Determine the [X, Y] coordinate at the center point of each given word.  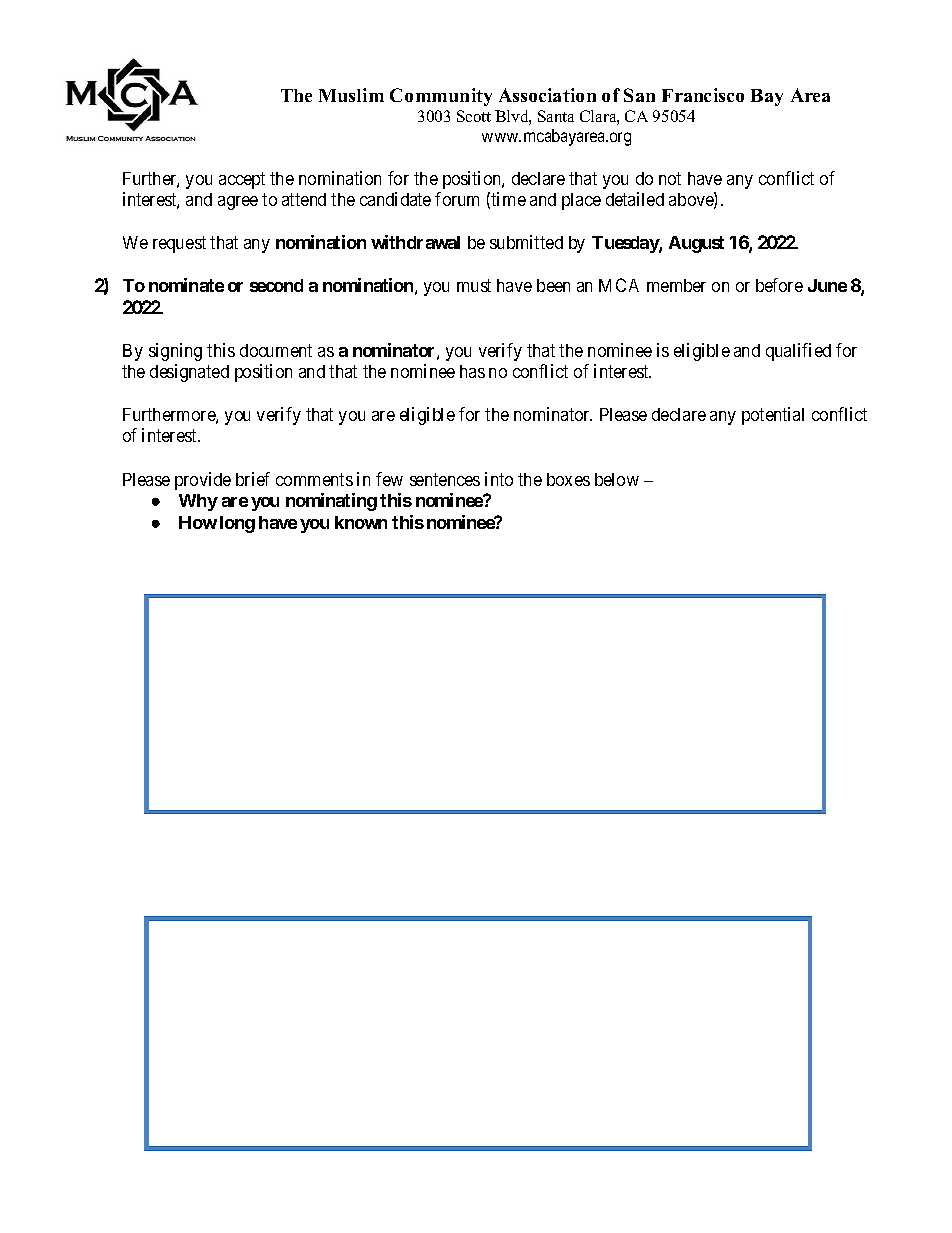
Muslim [351, 95]
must [474, 286]
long [237, 524]
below [617, 479]
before [779, 285]
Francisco [703, 95]
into [499, 479]
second [276, 285]
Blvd [513, 117]
